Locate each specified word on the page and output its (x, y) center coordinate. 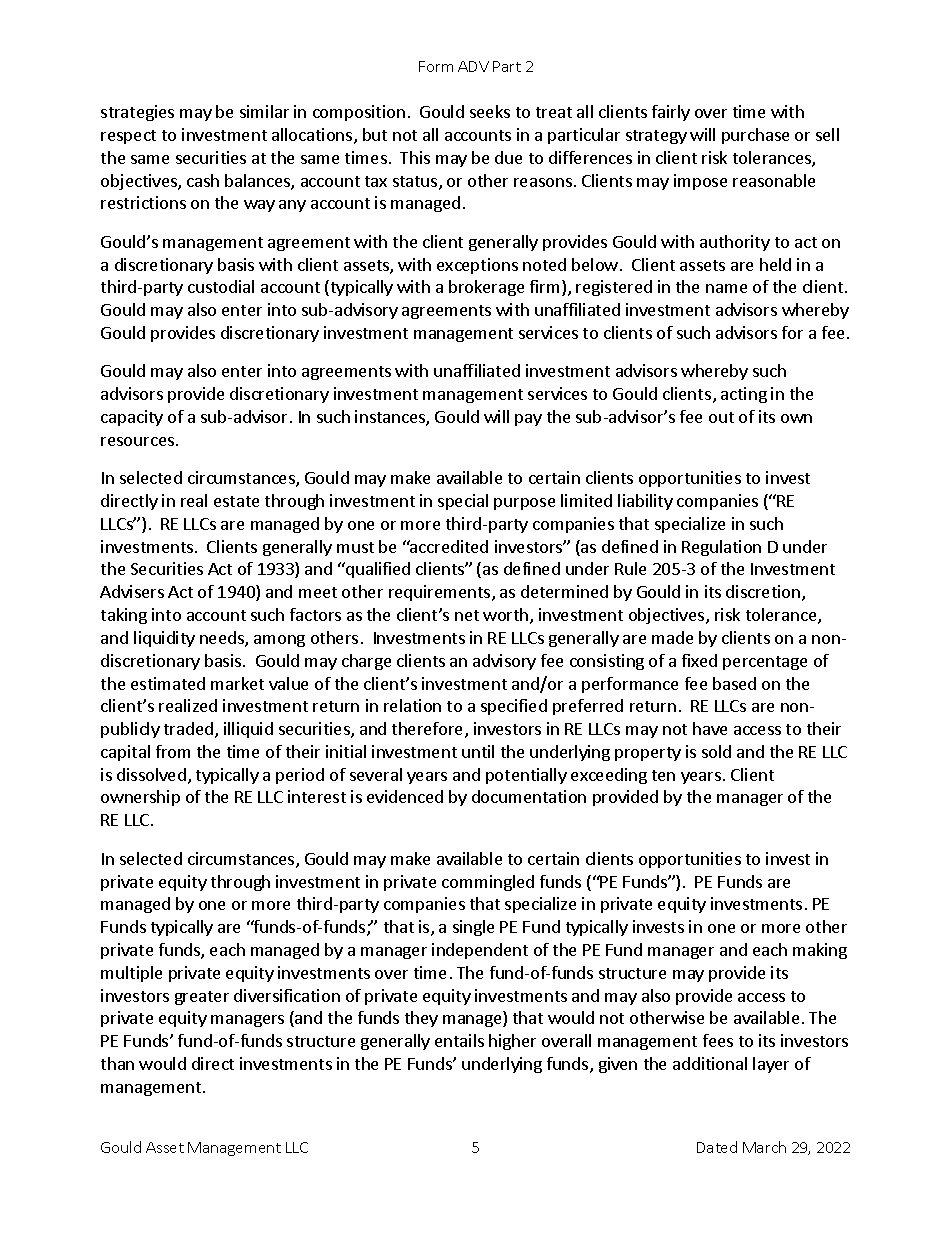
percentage (765, 663)
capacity (132, 418)
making (820, 951)
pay (528, 420)
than (117, 1063)
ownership (140, 798)
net (467, 615)
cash (203, 180)
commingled (488, 883)
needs (223, 639)
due (508, 157)
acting (744, 395)
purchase (755, 136)
